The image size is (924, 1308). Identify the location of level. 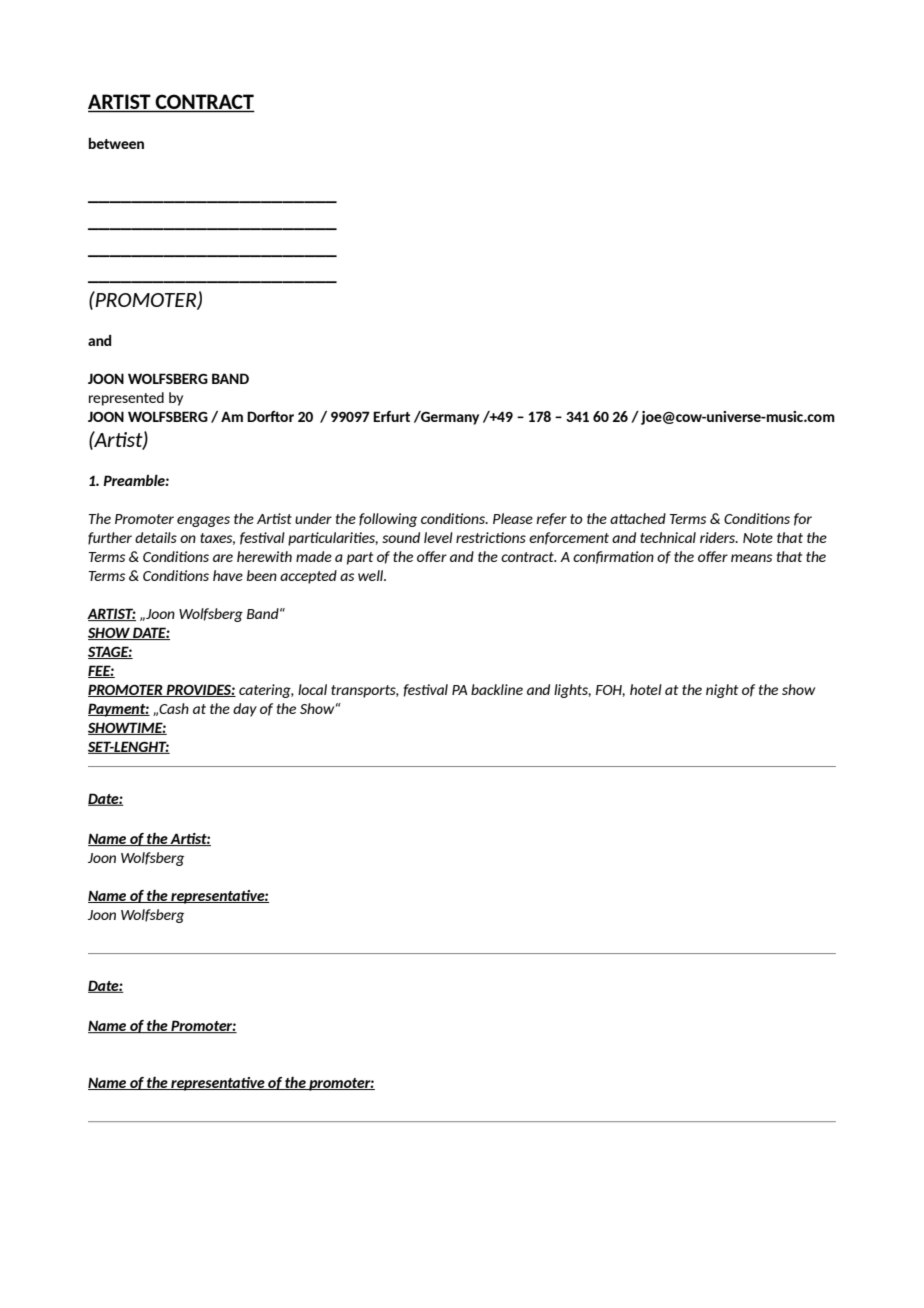
(438, 537).
